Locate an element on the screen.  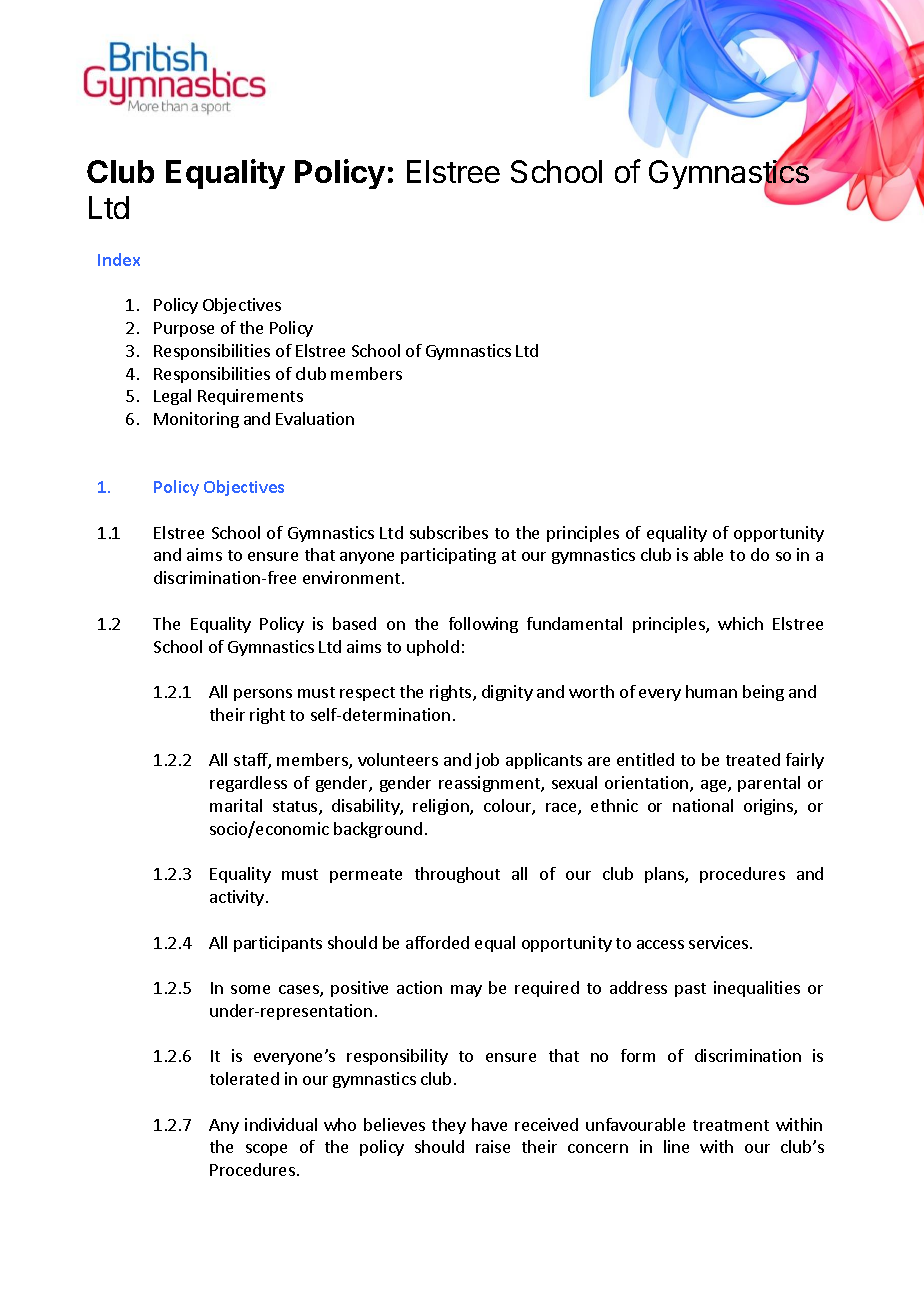
dignity is located at coordinates (507, 693).
